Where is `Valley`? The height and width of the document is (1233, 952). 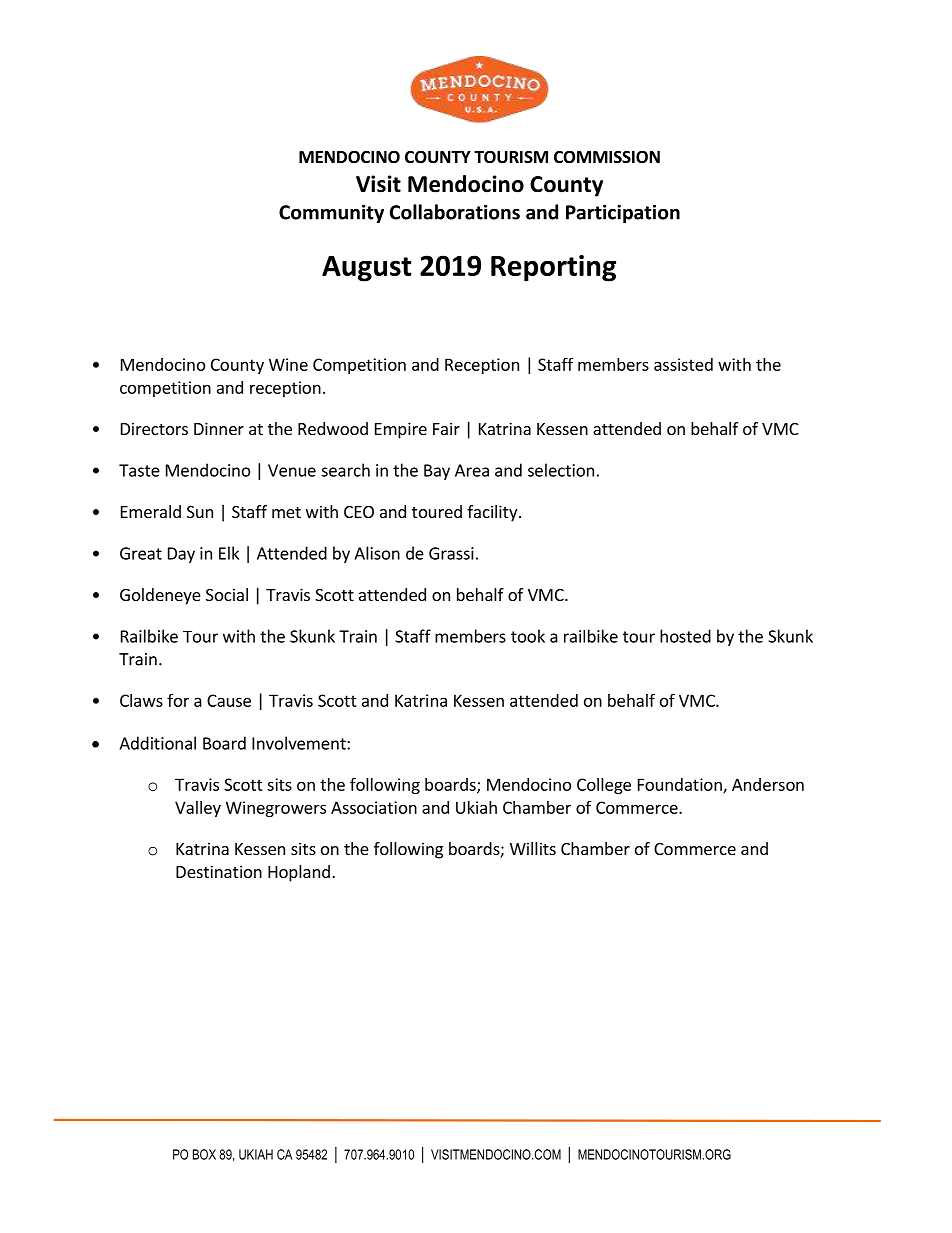
Valley is located at coordinates (198, 809).
